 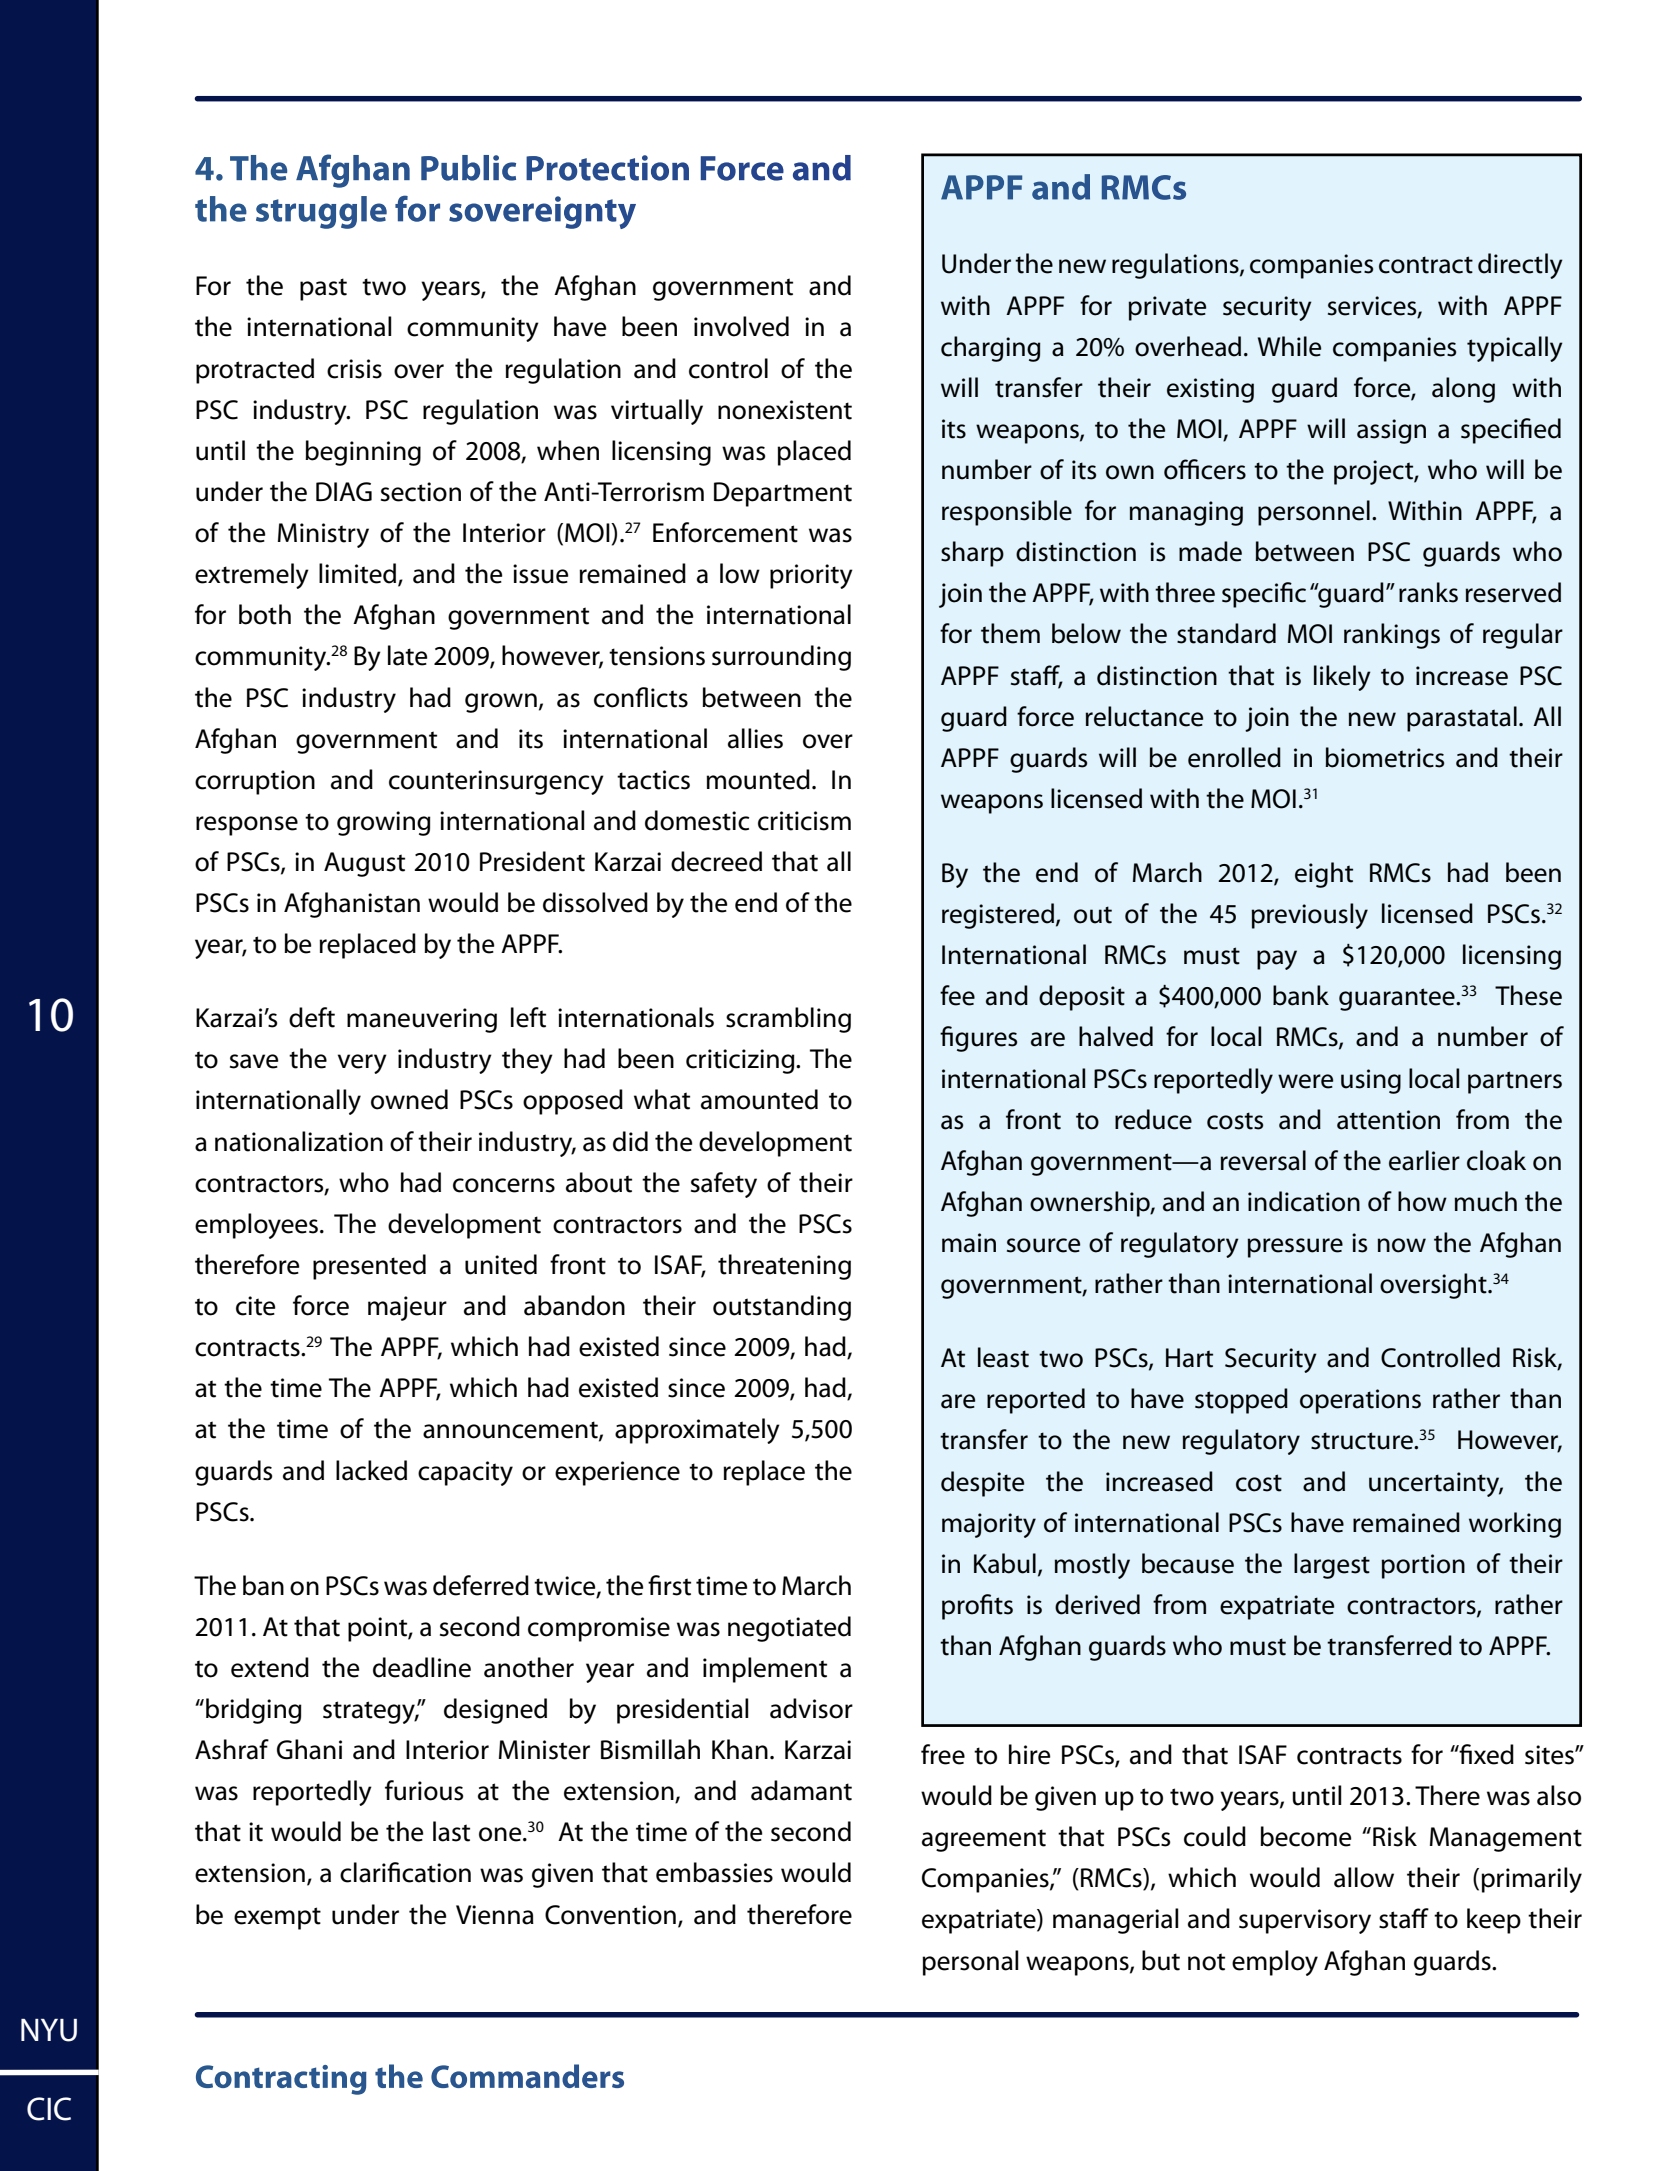 What do you see at coordinates (789, 1629) in the image?
I see `negotiated` at bounding box center [789, 1629].
